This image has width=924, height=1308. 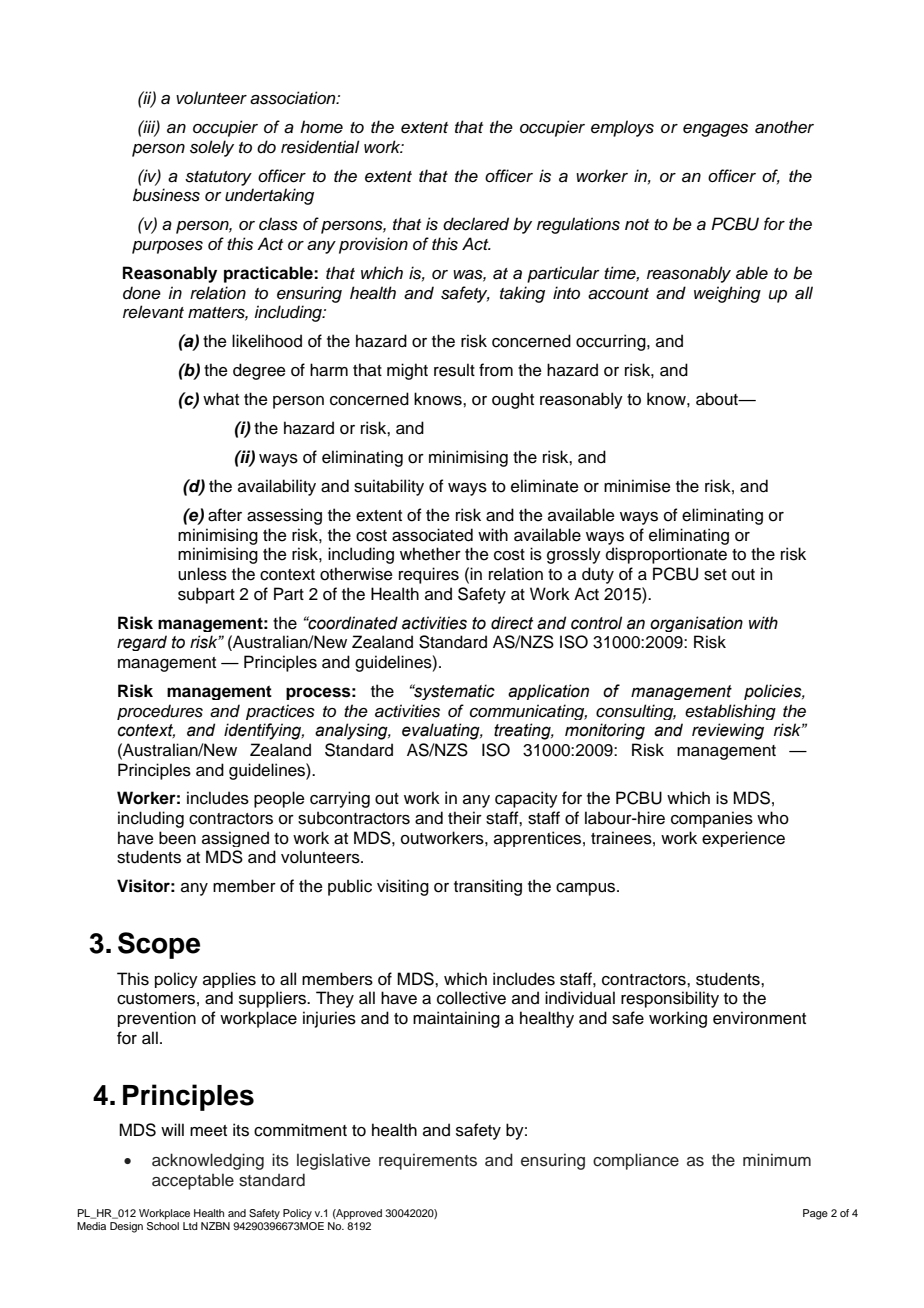 I want to click on Ltd, so click(x=190, y=1226).
